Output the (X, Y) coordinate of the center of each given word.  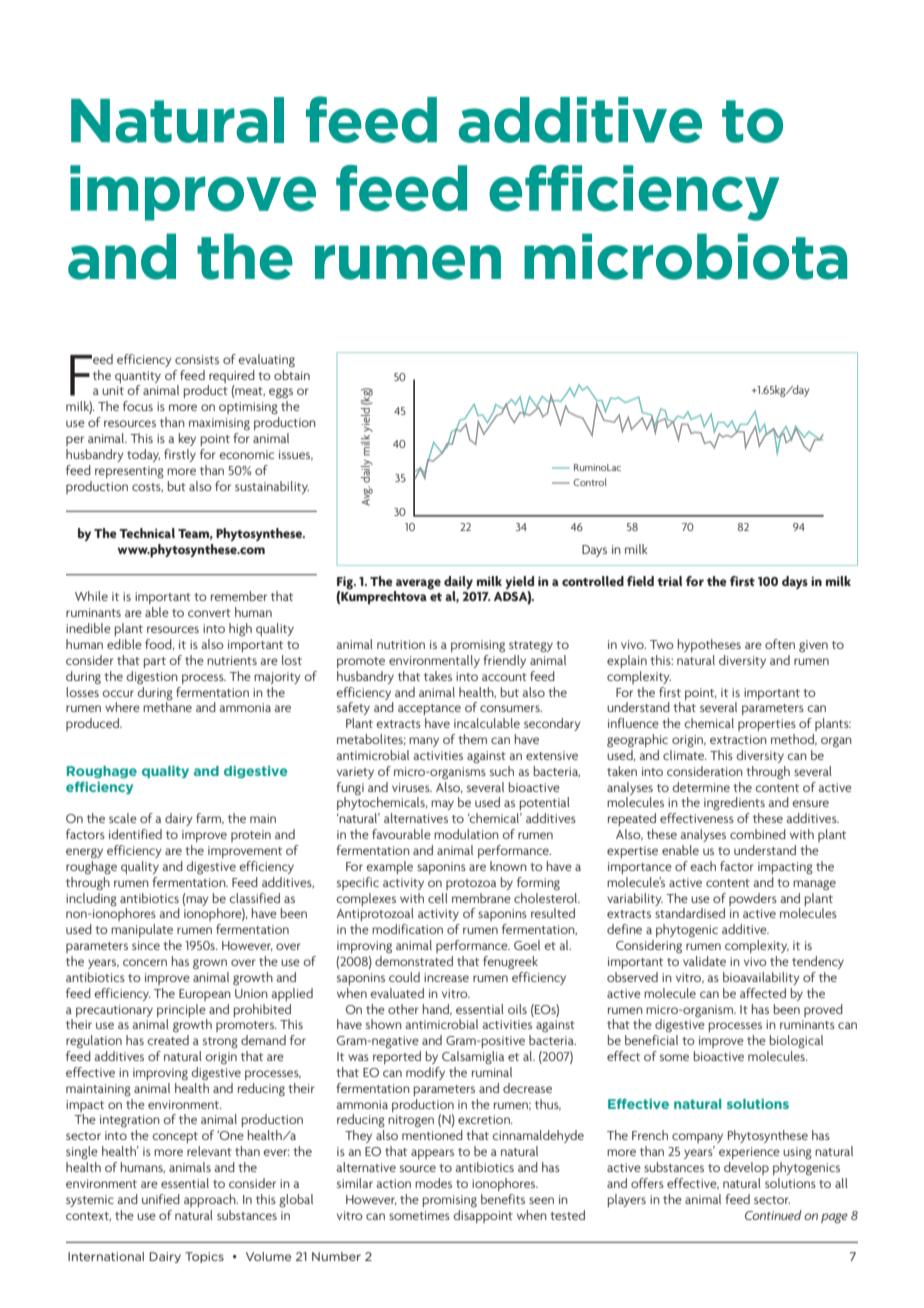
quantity (138, 377)
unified (161, 1199)
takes (438, 676)
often (780, 644)
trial (669, 581)
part (155, 662)
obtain (292, 375)
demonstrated (414, 961)
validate (704, 961)
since (146, 945)
